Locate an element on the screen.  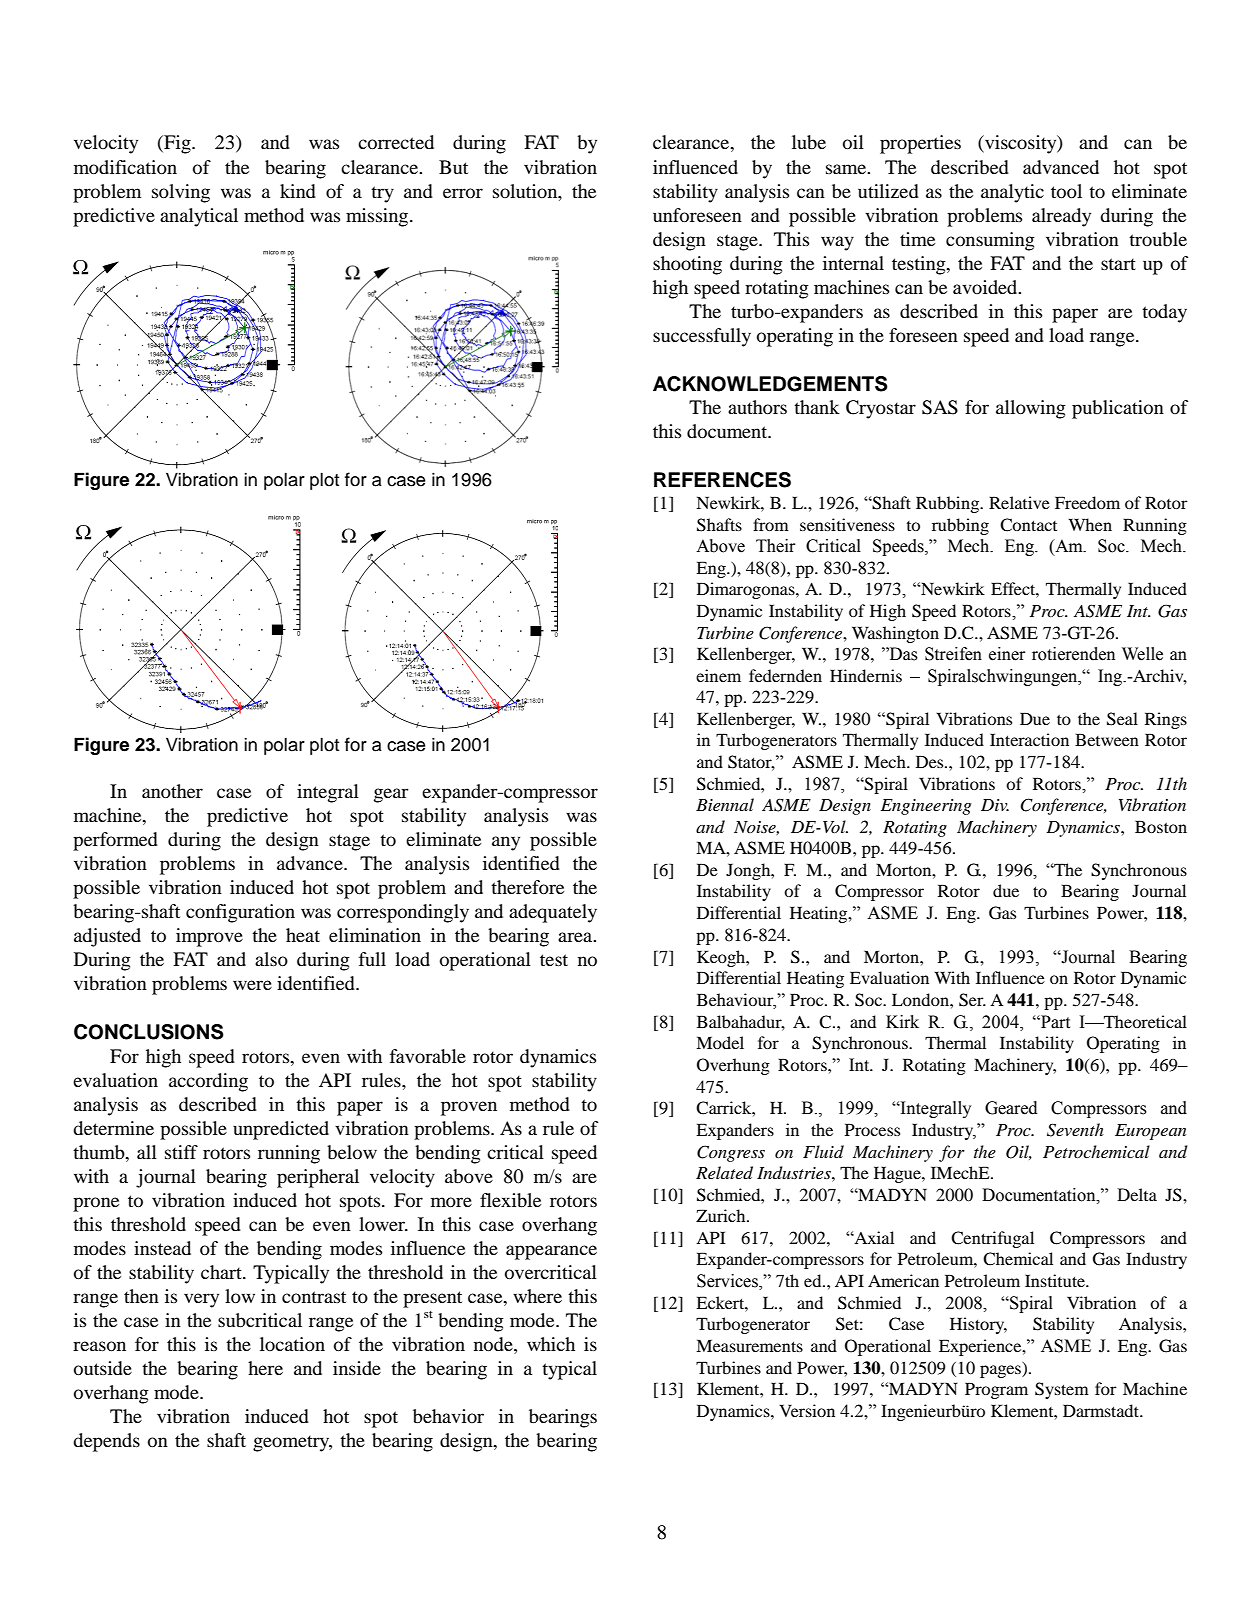
Div is located at coordinates (995, 805).
